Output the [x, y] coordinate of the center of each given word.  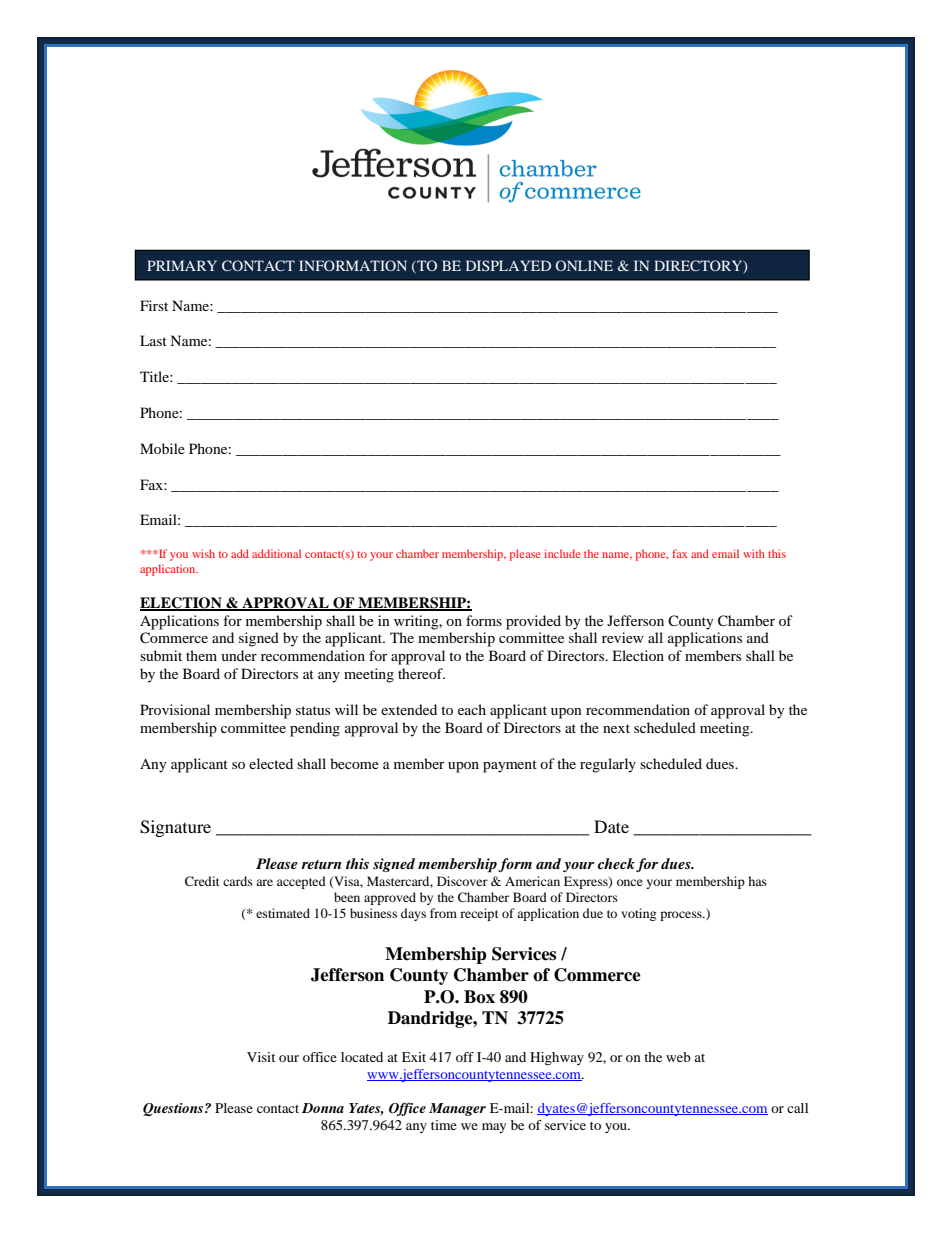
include [562, 553]
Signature [175, 828]
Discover [462, 881]
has [757, 881]
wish [203, 553]
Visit [261, 1057]
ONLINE [584, 265]
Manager [457, 1109]
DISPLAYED [508, 265]
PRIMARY [182, 265]
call [797, 1108]
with [754, 553]
